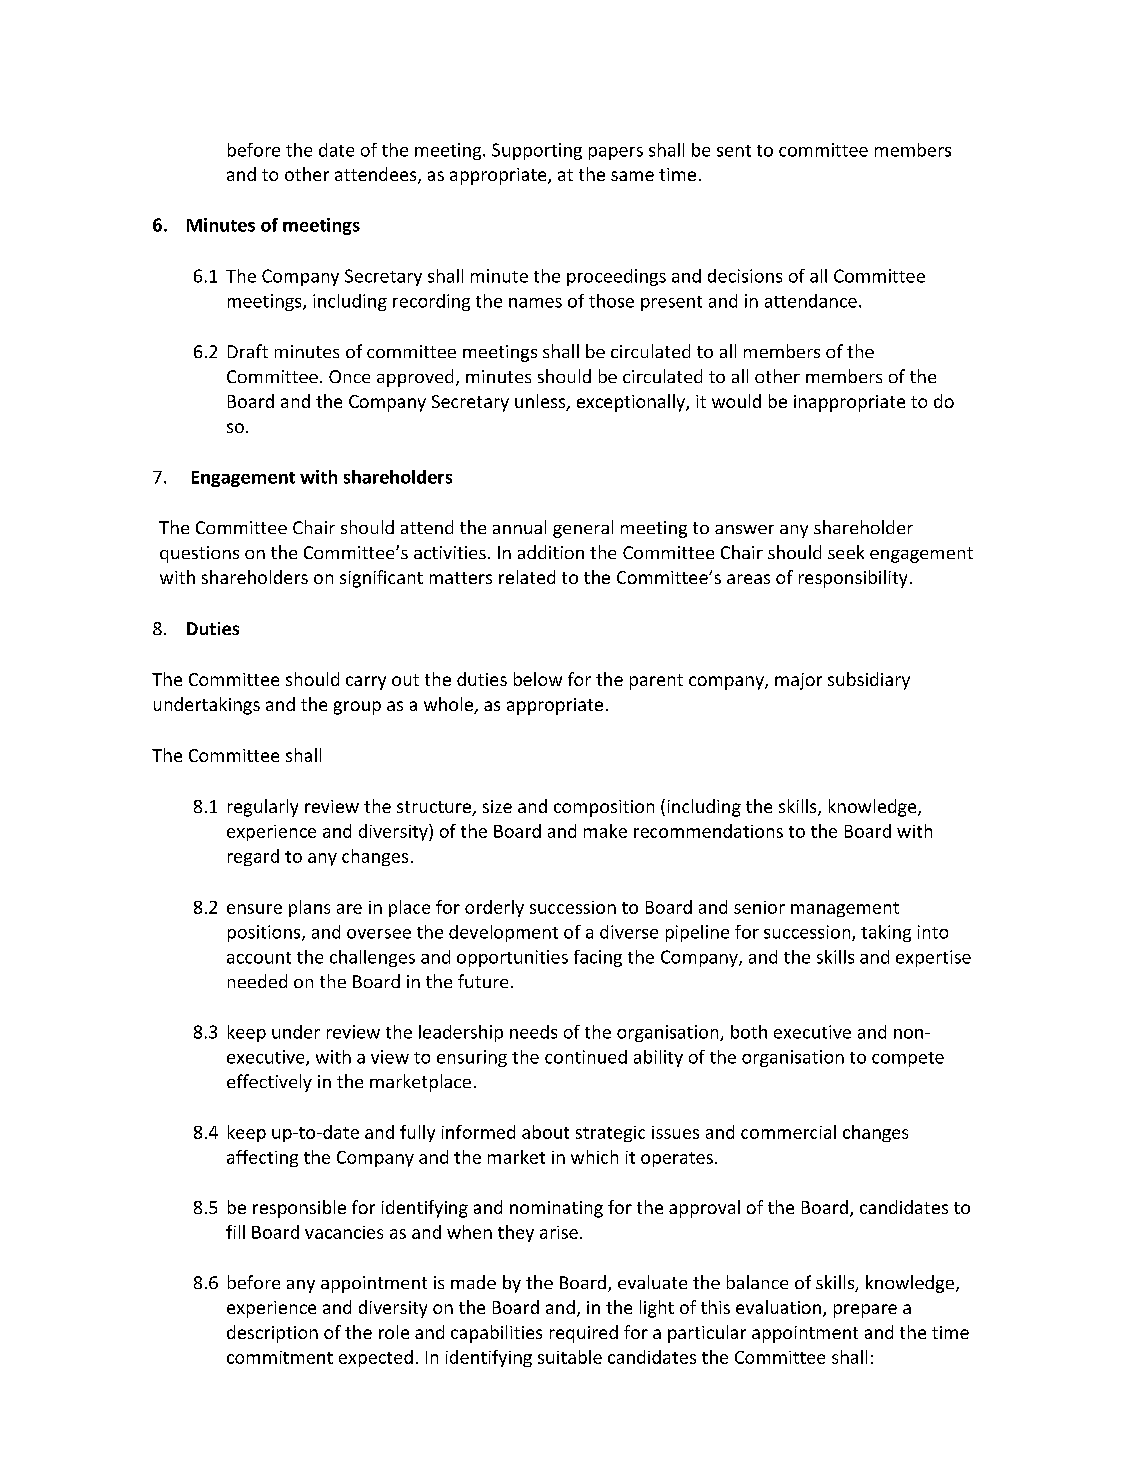 The image size is (1133, 1466). I want to click on commercial, so click(788, 1132).
